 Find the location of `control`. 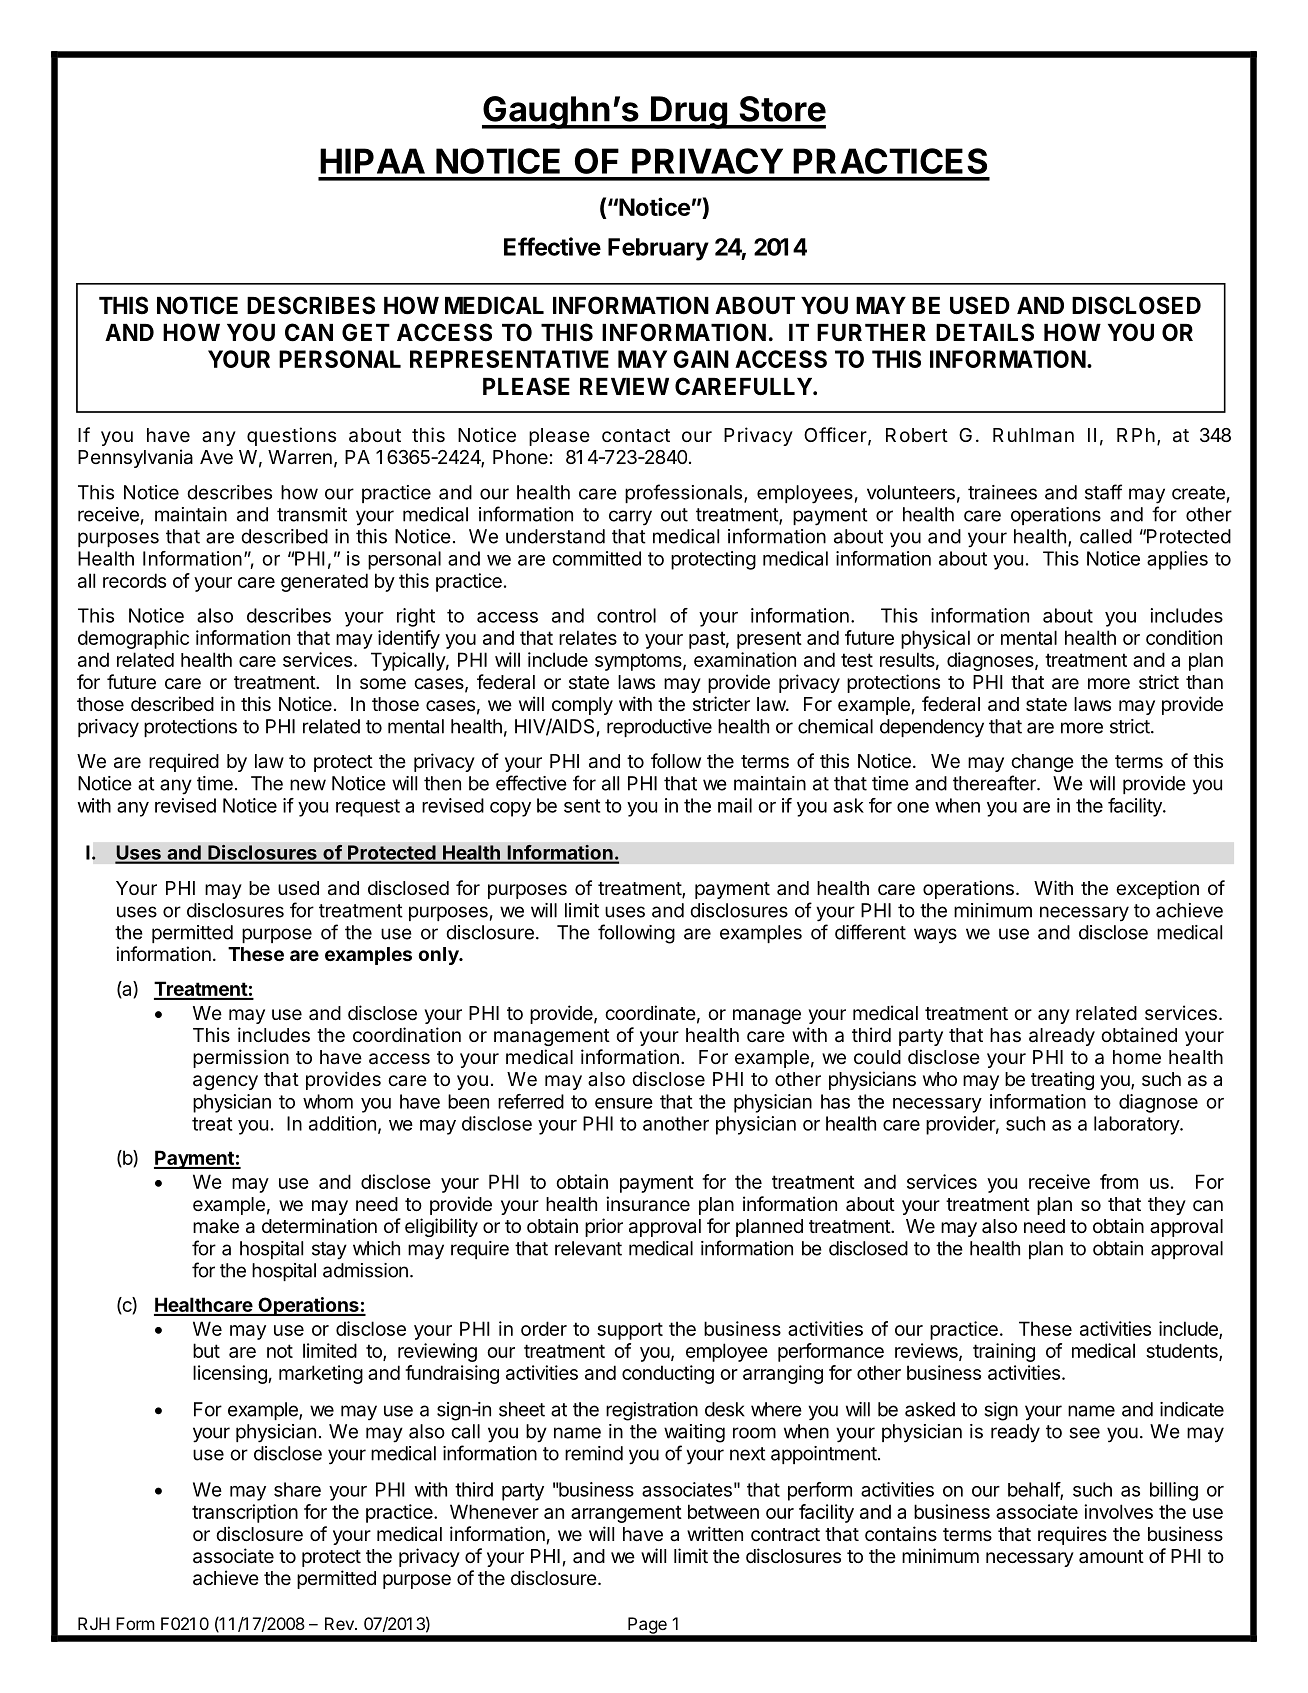

control is located at coordinates (626, 615).
